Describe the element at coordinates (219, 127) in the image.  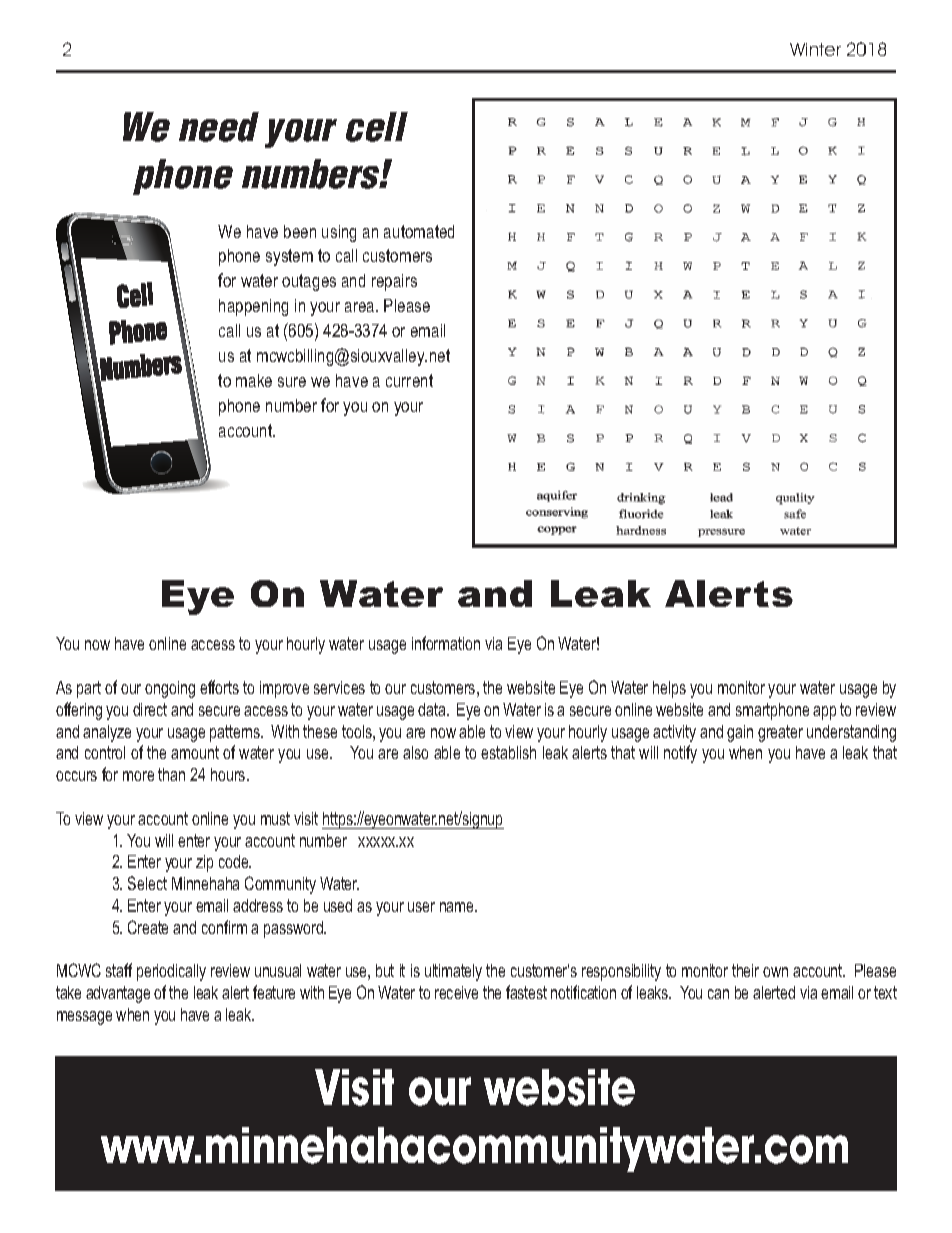
I see `need` at that location.
